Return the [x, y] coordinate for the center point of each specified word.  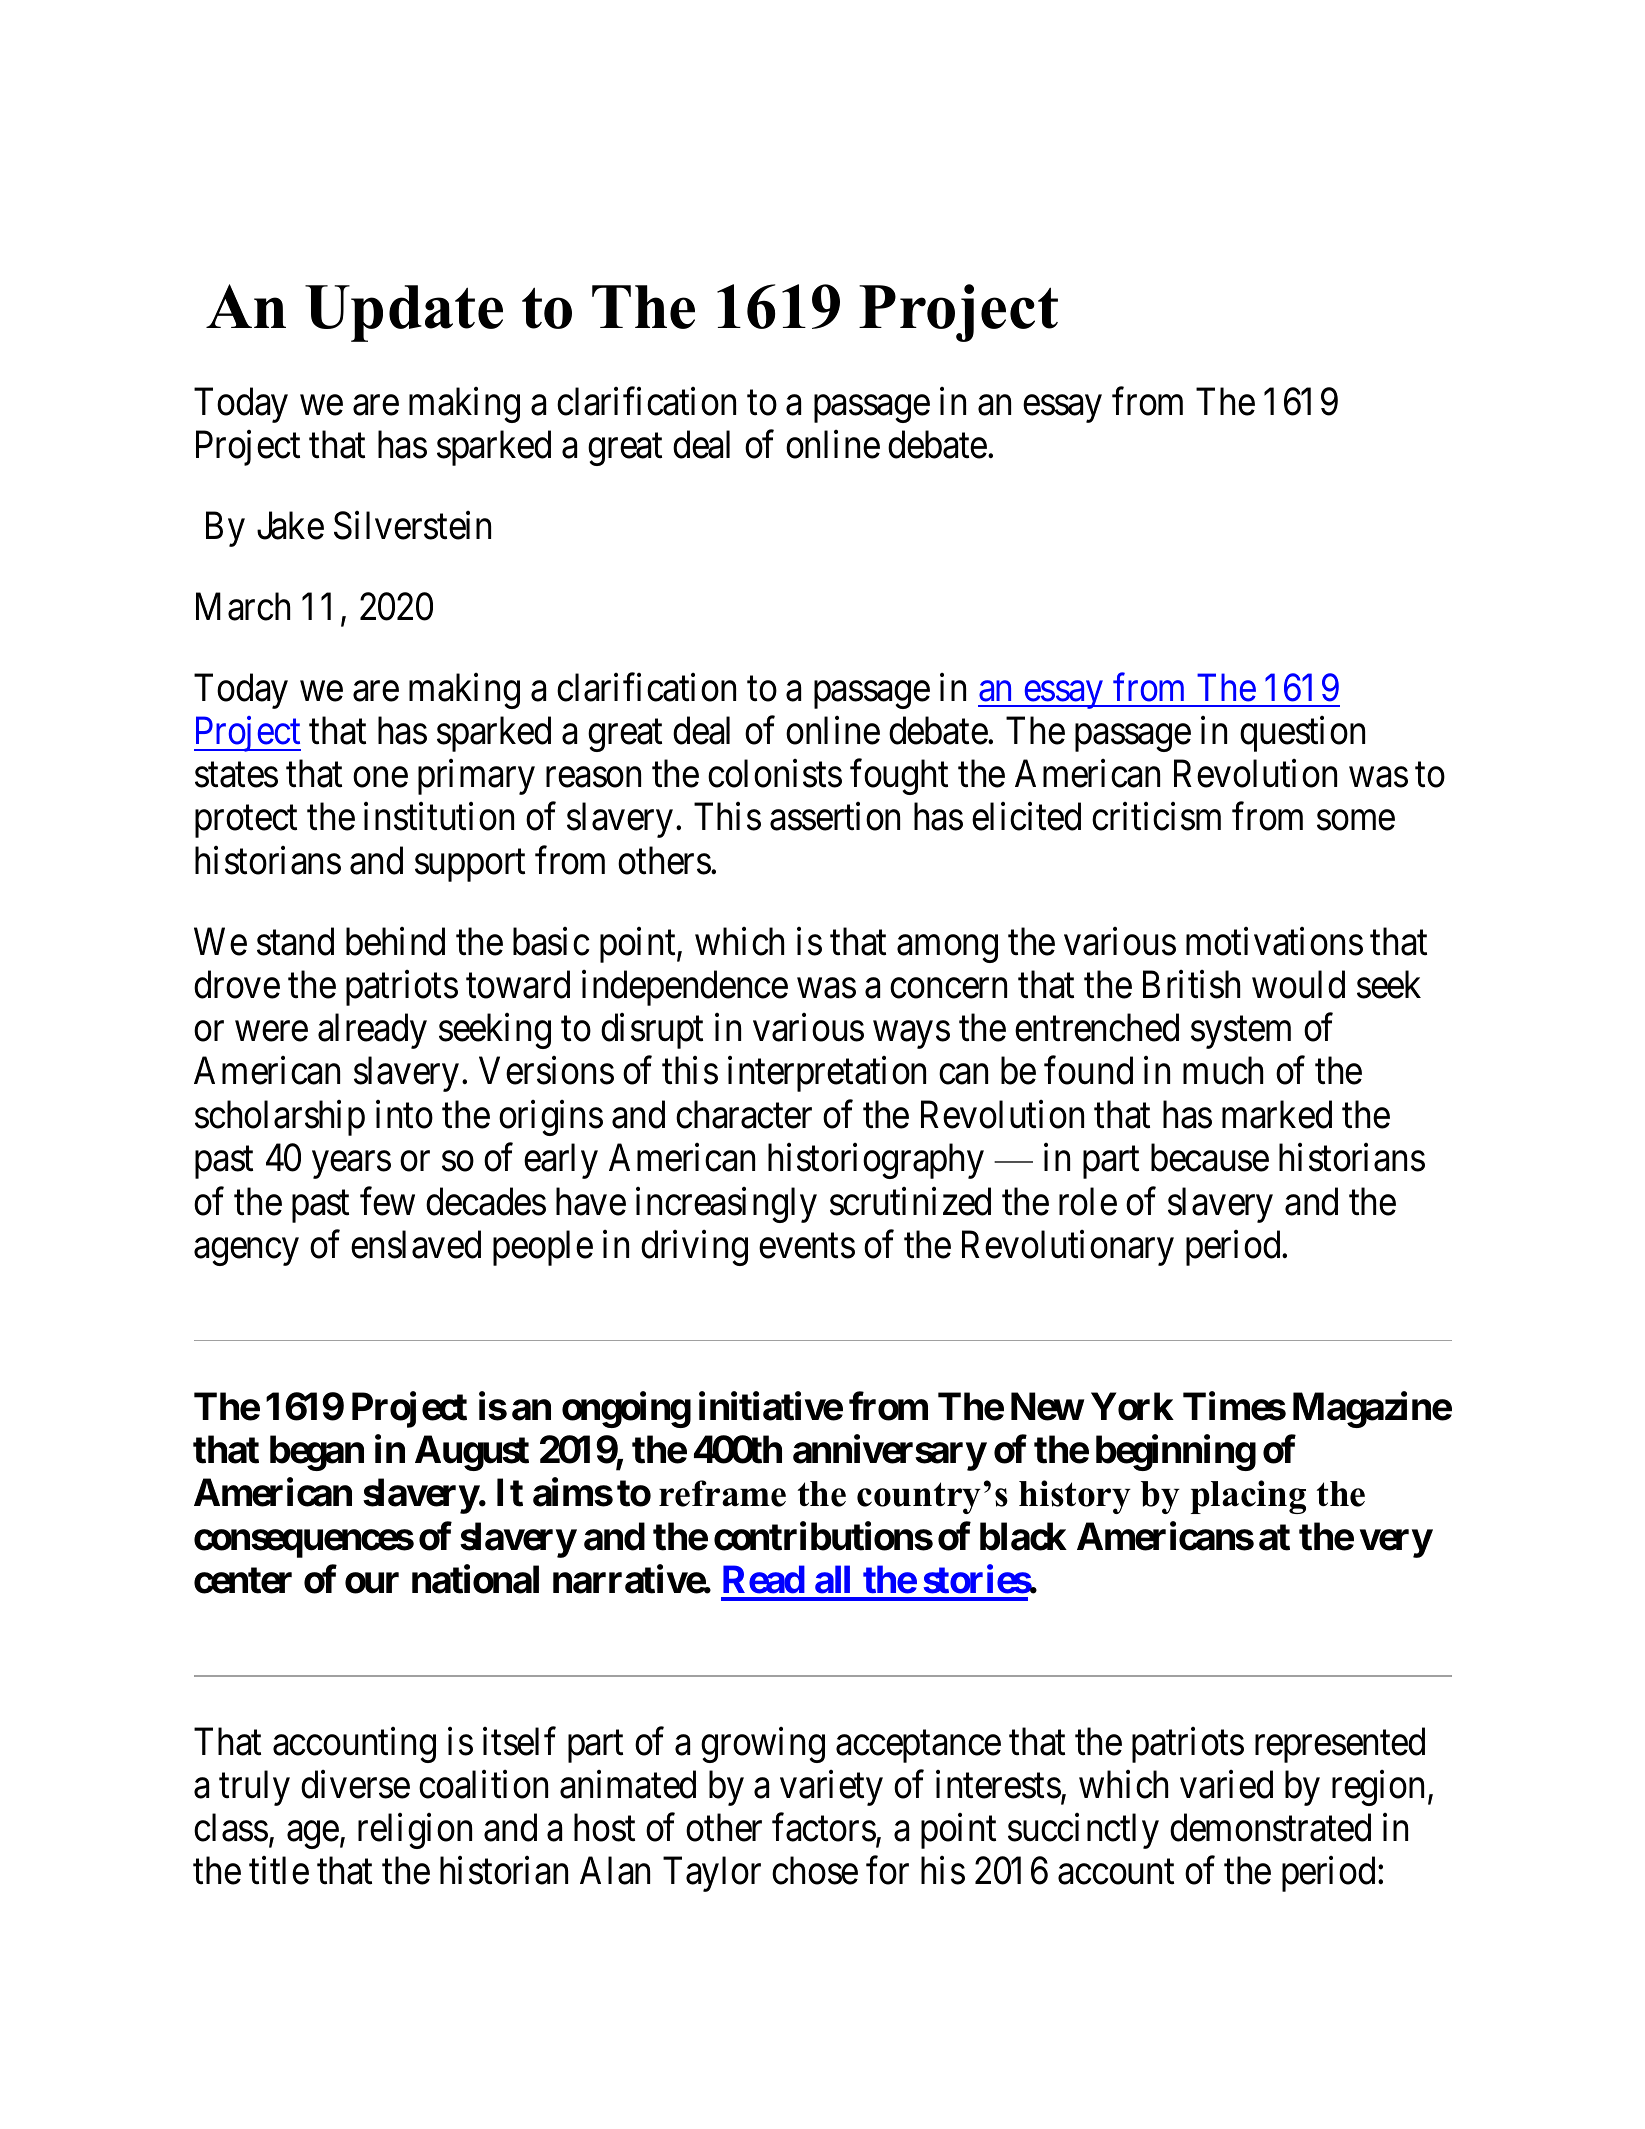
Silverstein [412, 525]
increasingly [726, 1205]
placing [1248, 1497]
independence [685, 988]
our [372, 1583]
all [832, 1579]
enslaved [416, 1244]
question [1302, 734]
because [1210, 1158]
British [1191, 985]
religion [415, 1831]
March [243, 606]
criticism [1156, 817]
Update [404, 313]
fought [899, 777]
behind [395, 941]
